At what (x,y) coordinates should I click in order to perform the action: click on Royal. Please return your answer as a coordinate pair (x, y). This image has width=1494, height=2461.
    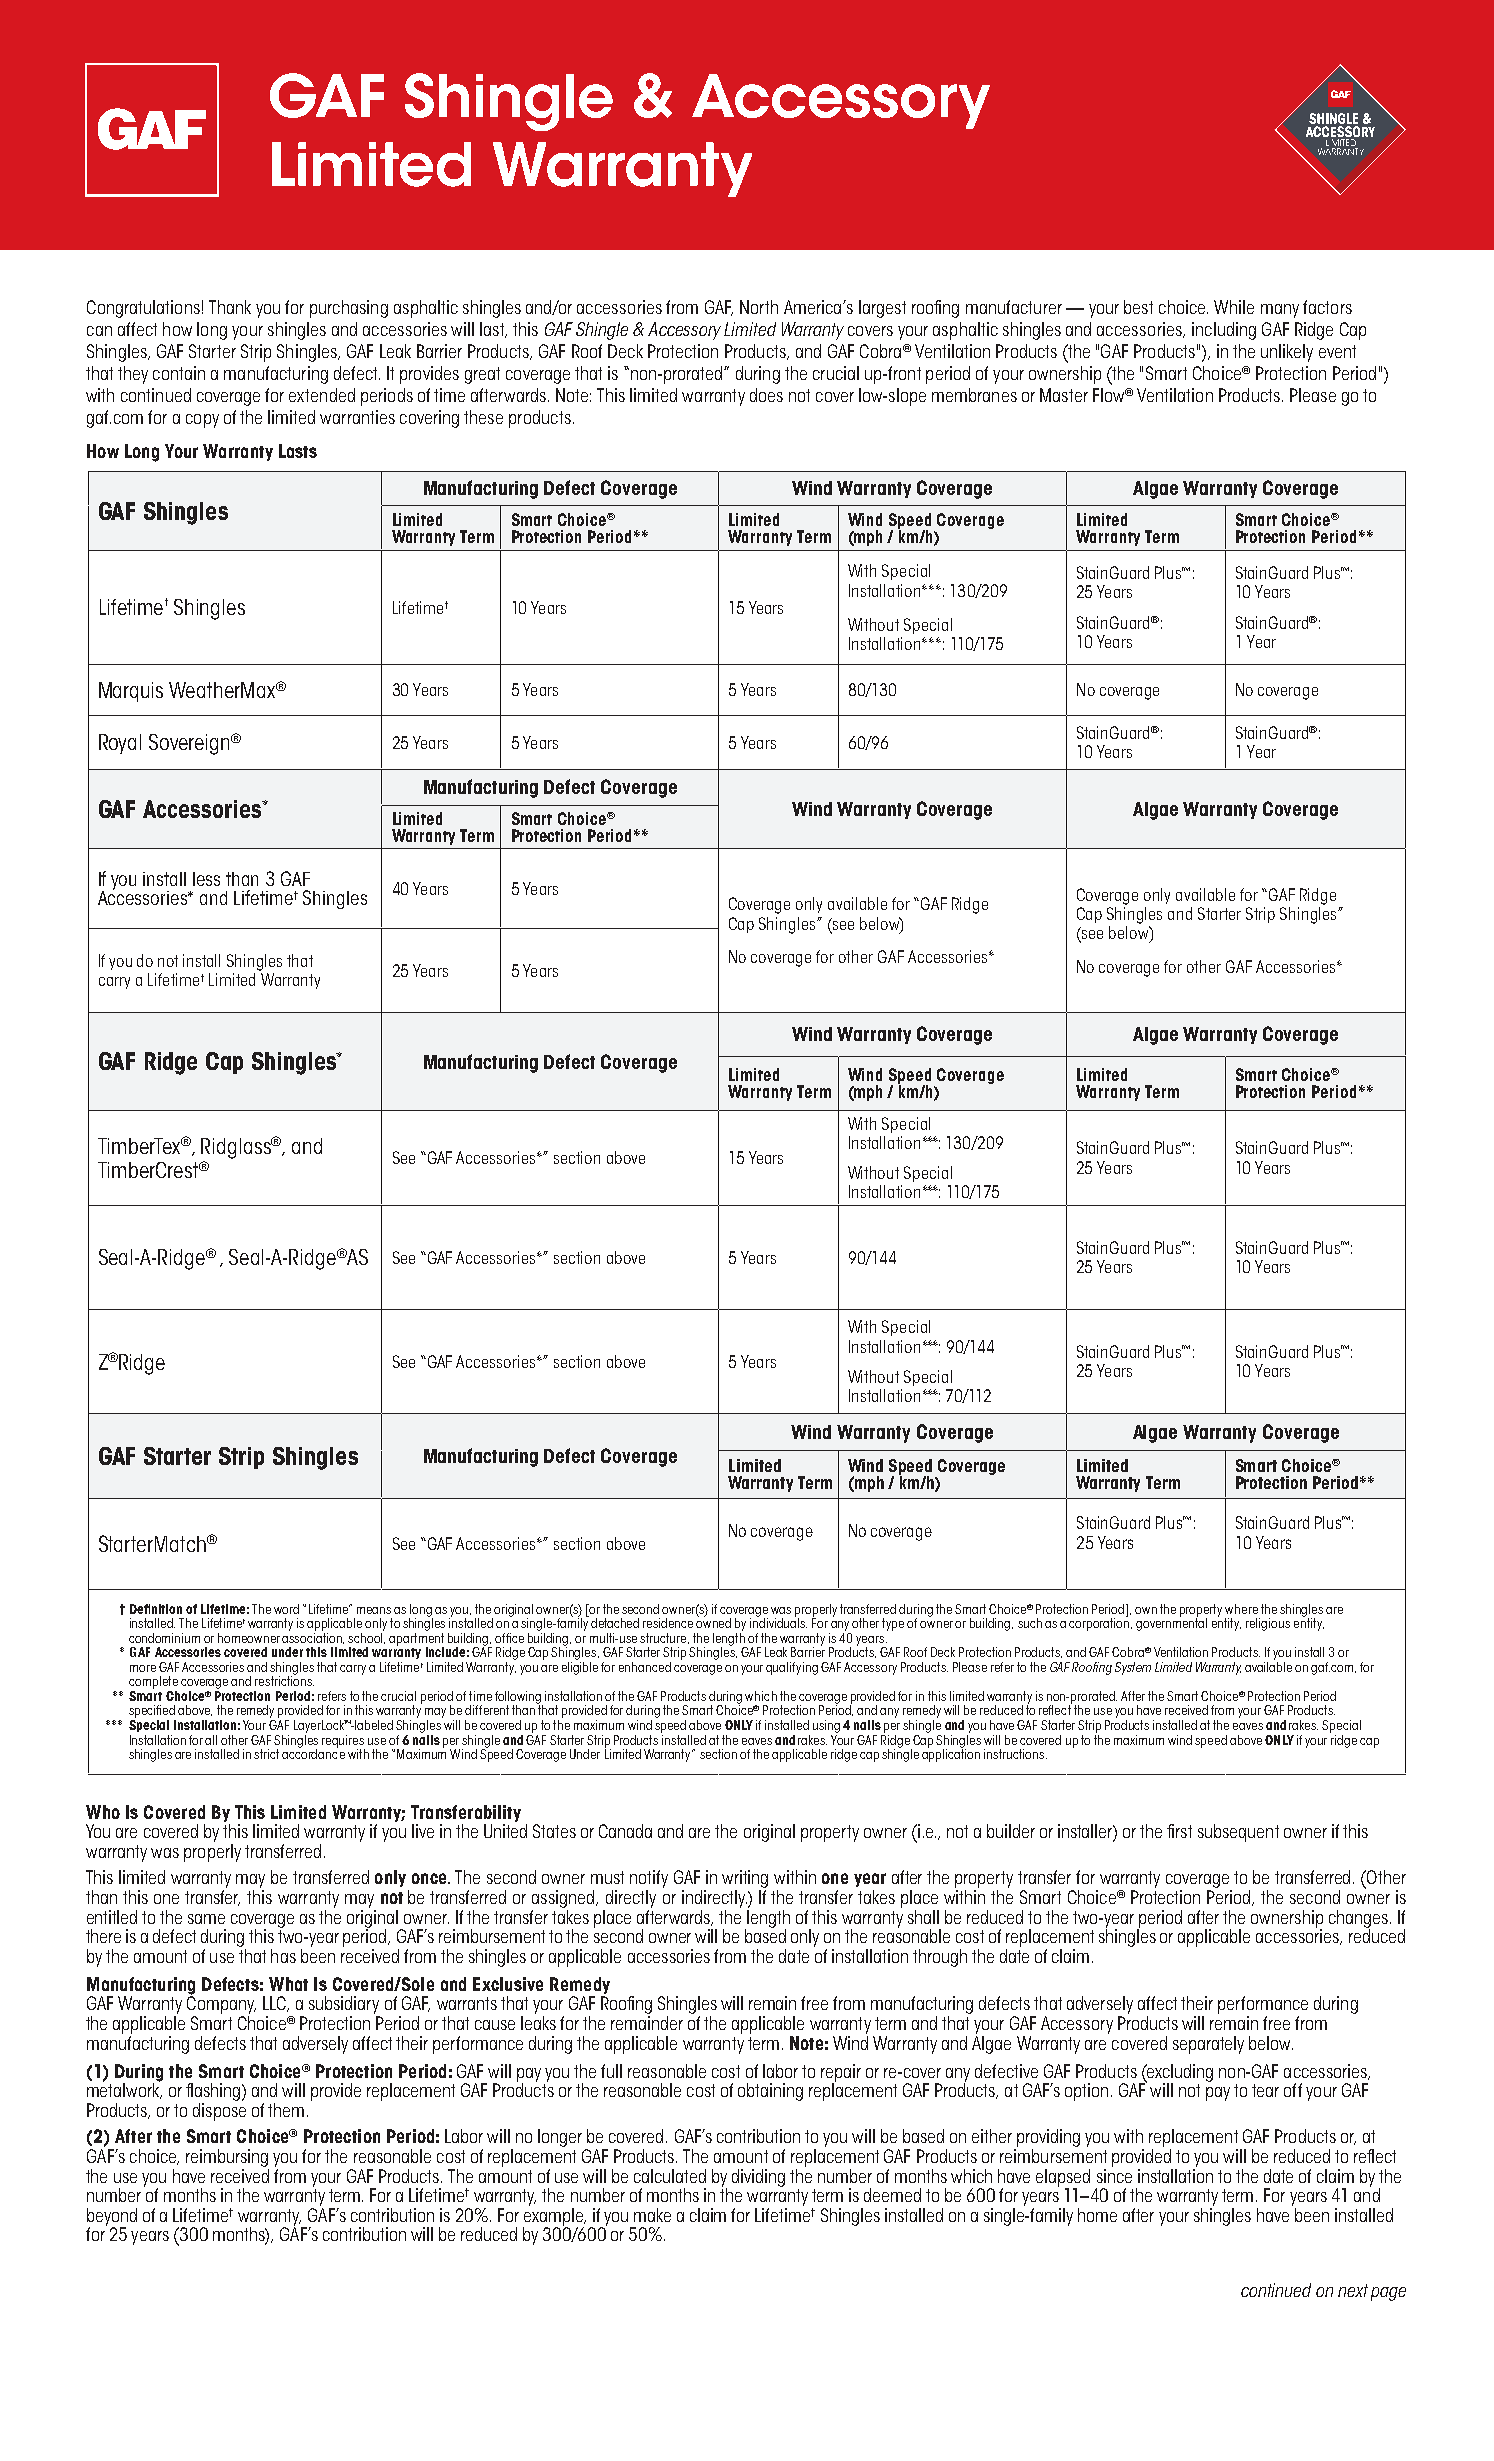
    Looking at the image, I should click on (120, 744).
